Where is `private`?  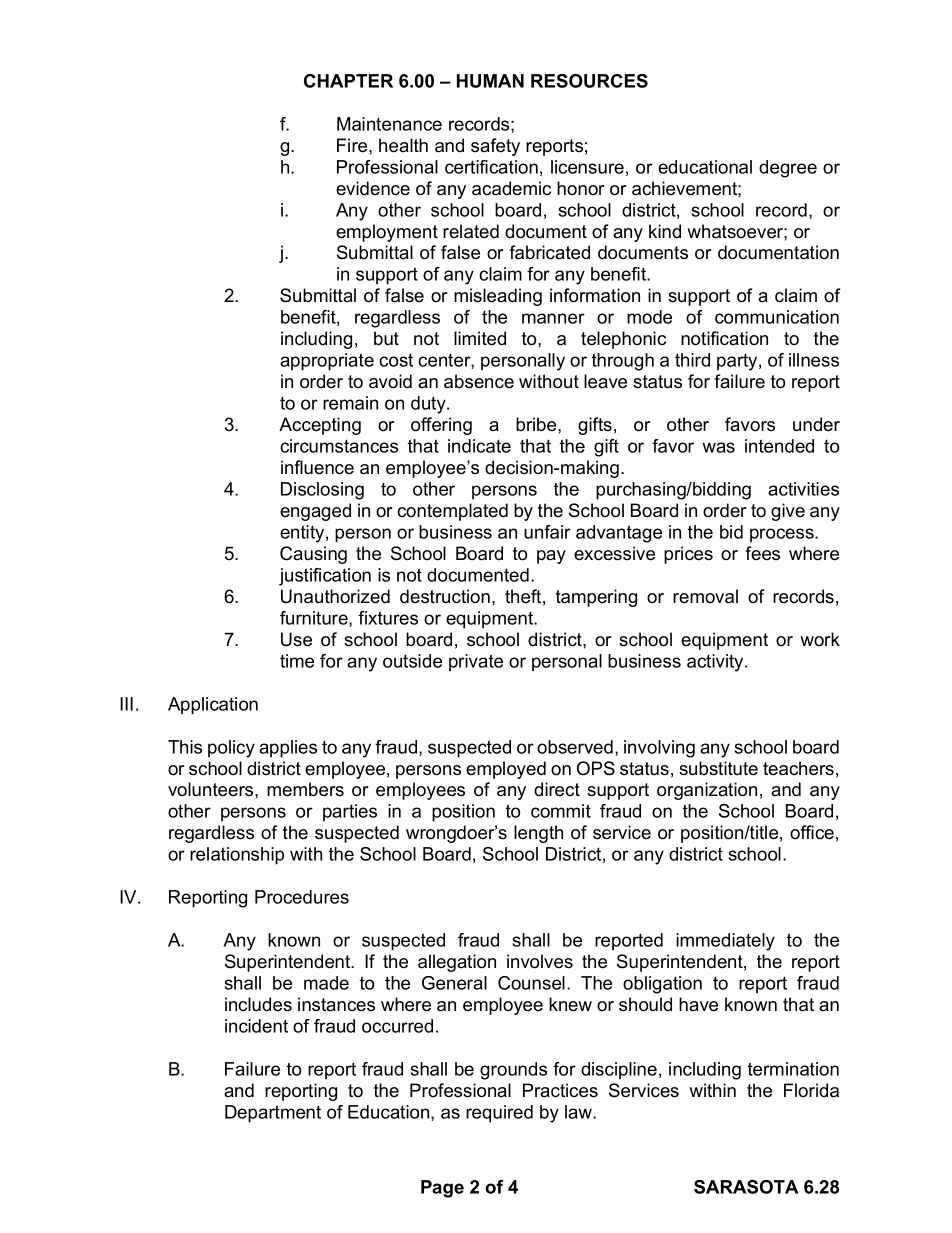 private is located at coordinates (476, 662).
